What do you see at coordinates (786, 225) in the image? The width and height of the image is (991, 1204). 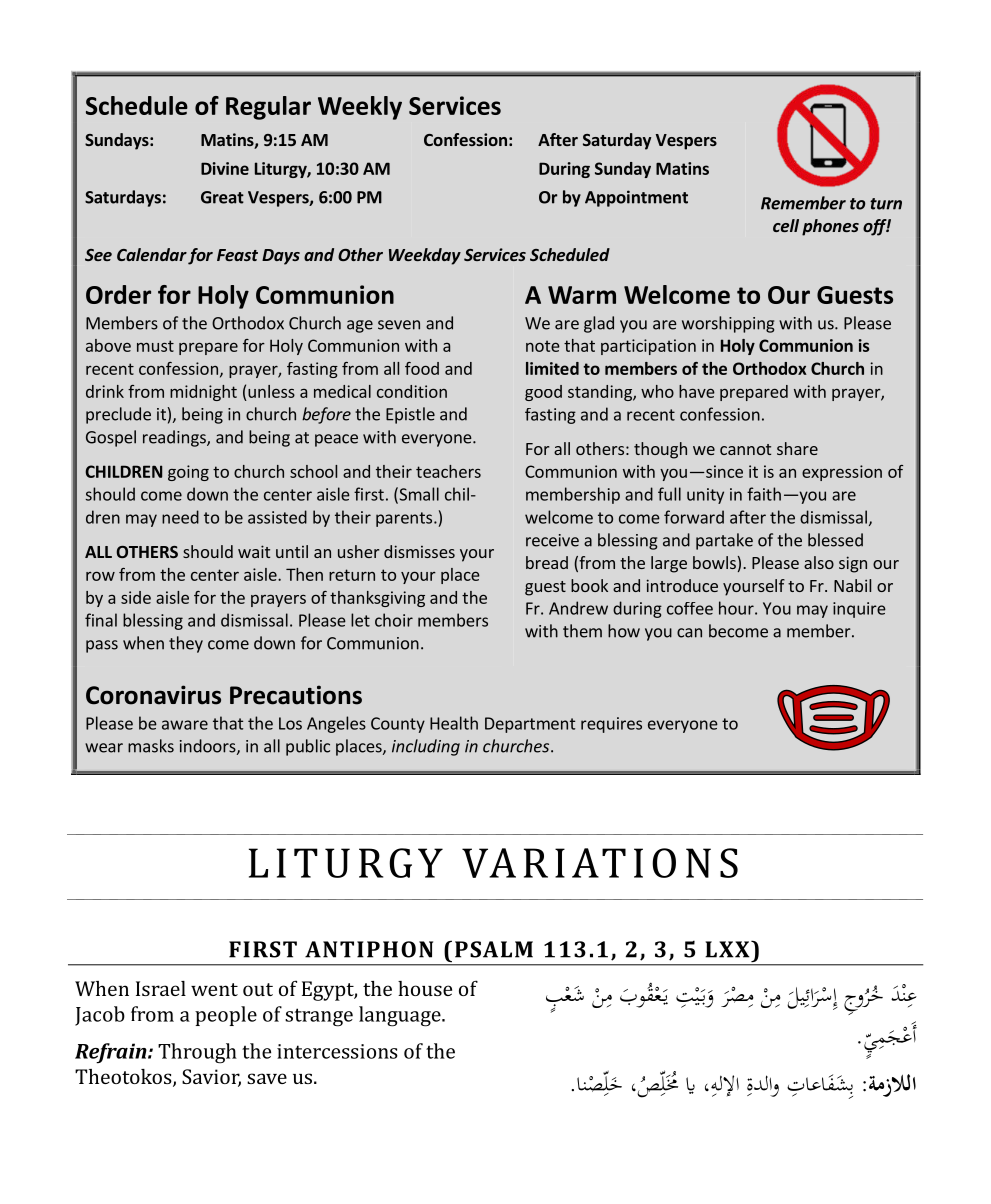 I see `cell` at bounding box center [786, 225].
